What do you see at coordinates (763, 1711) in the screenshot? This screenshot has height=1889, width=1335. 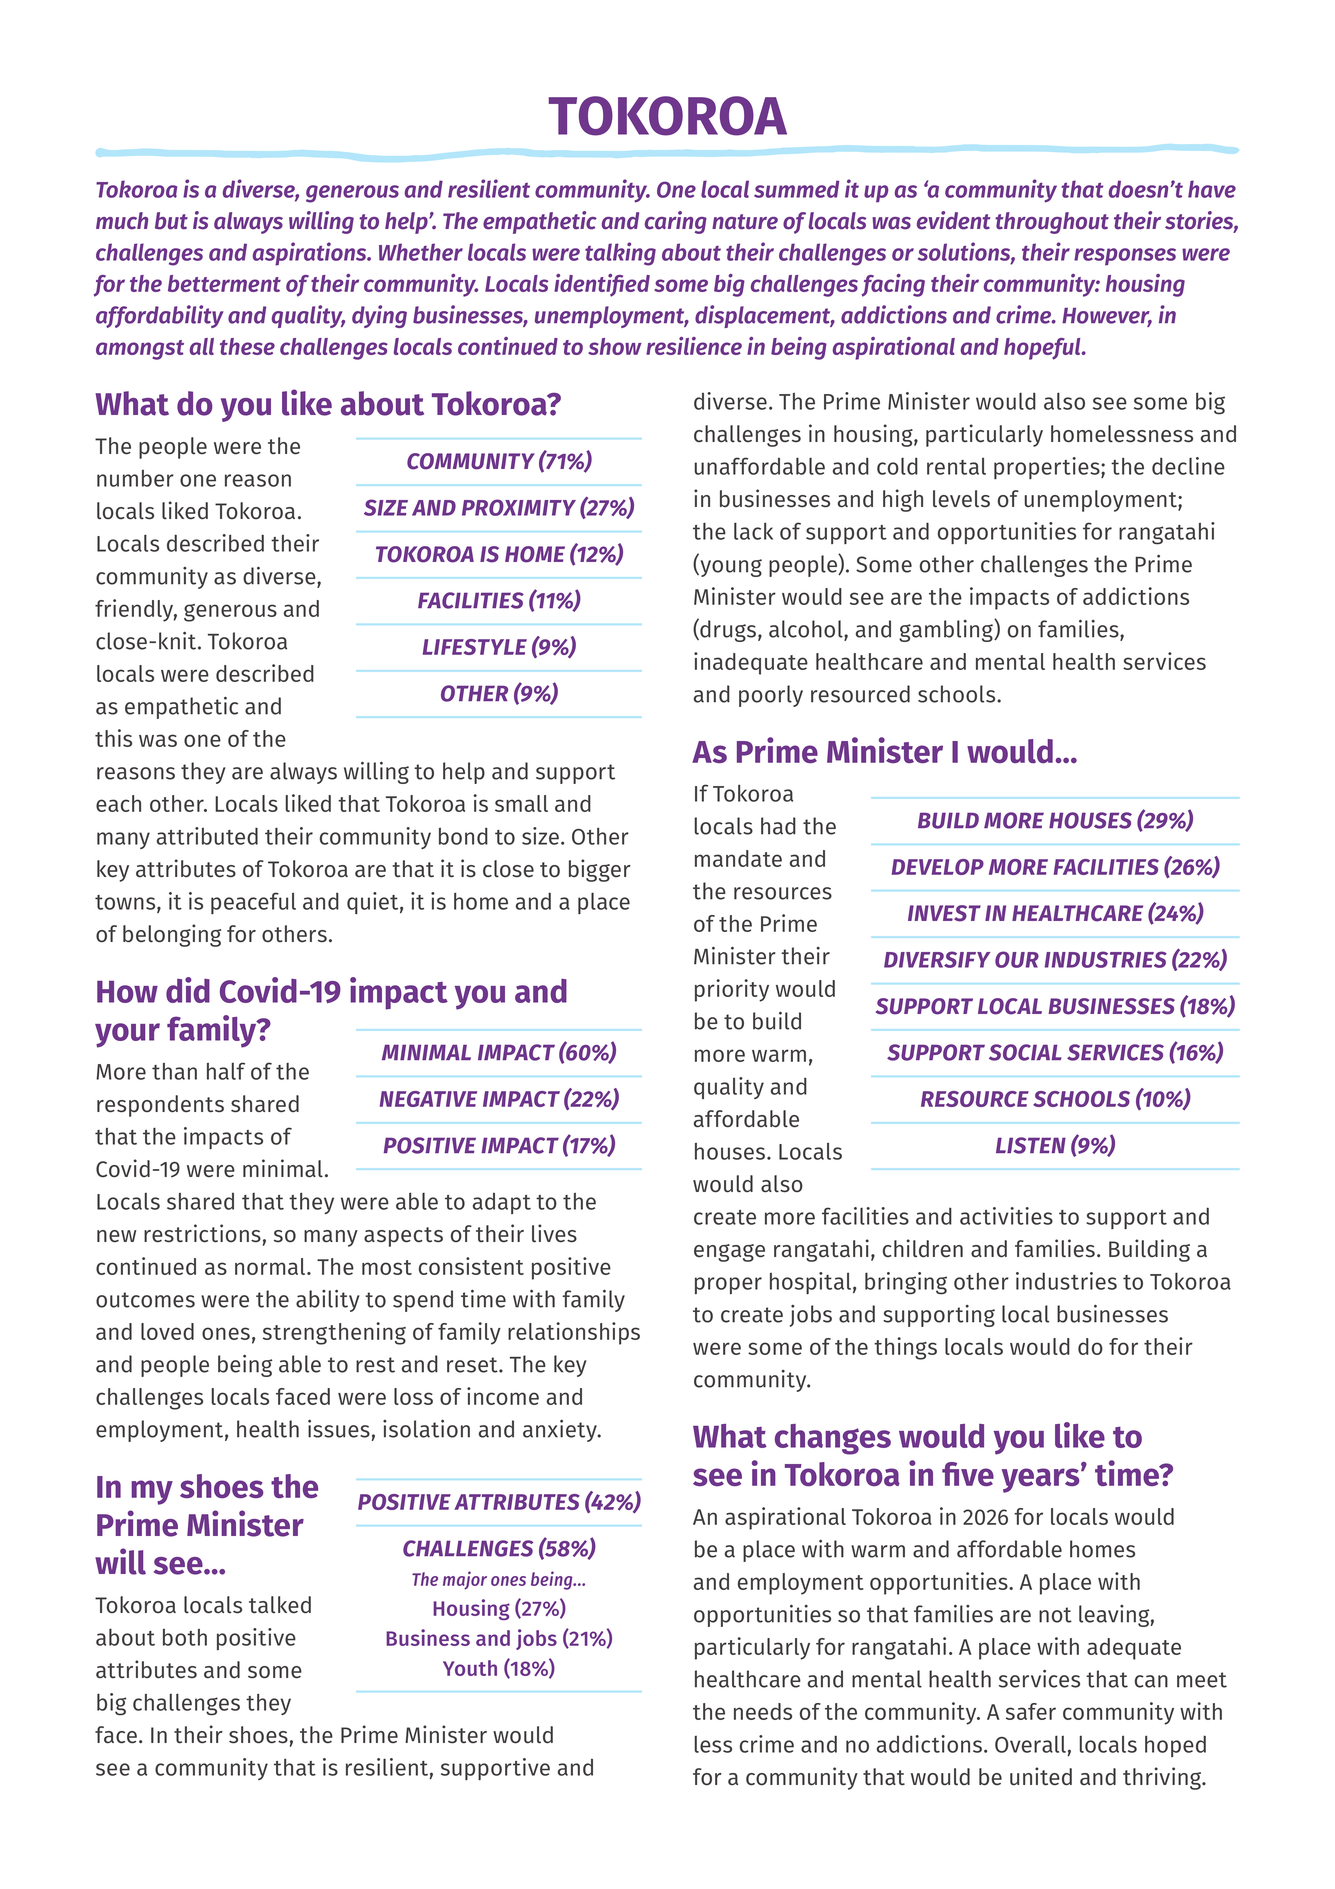 I see `needs` at bounding box center [763, 1711].
